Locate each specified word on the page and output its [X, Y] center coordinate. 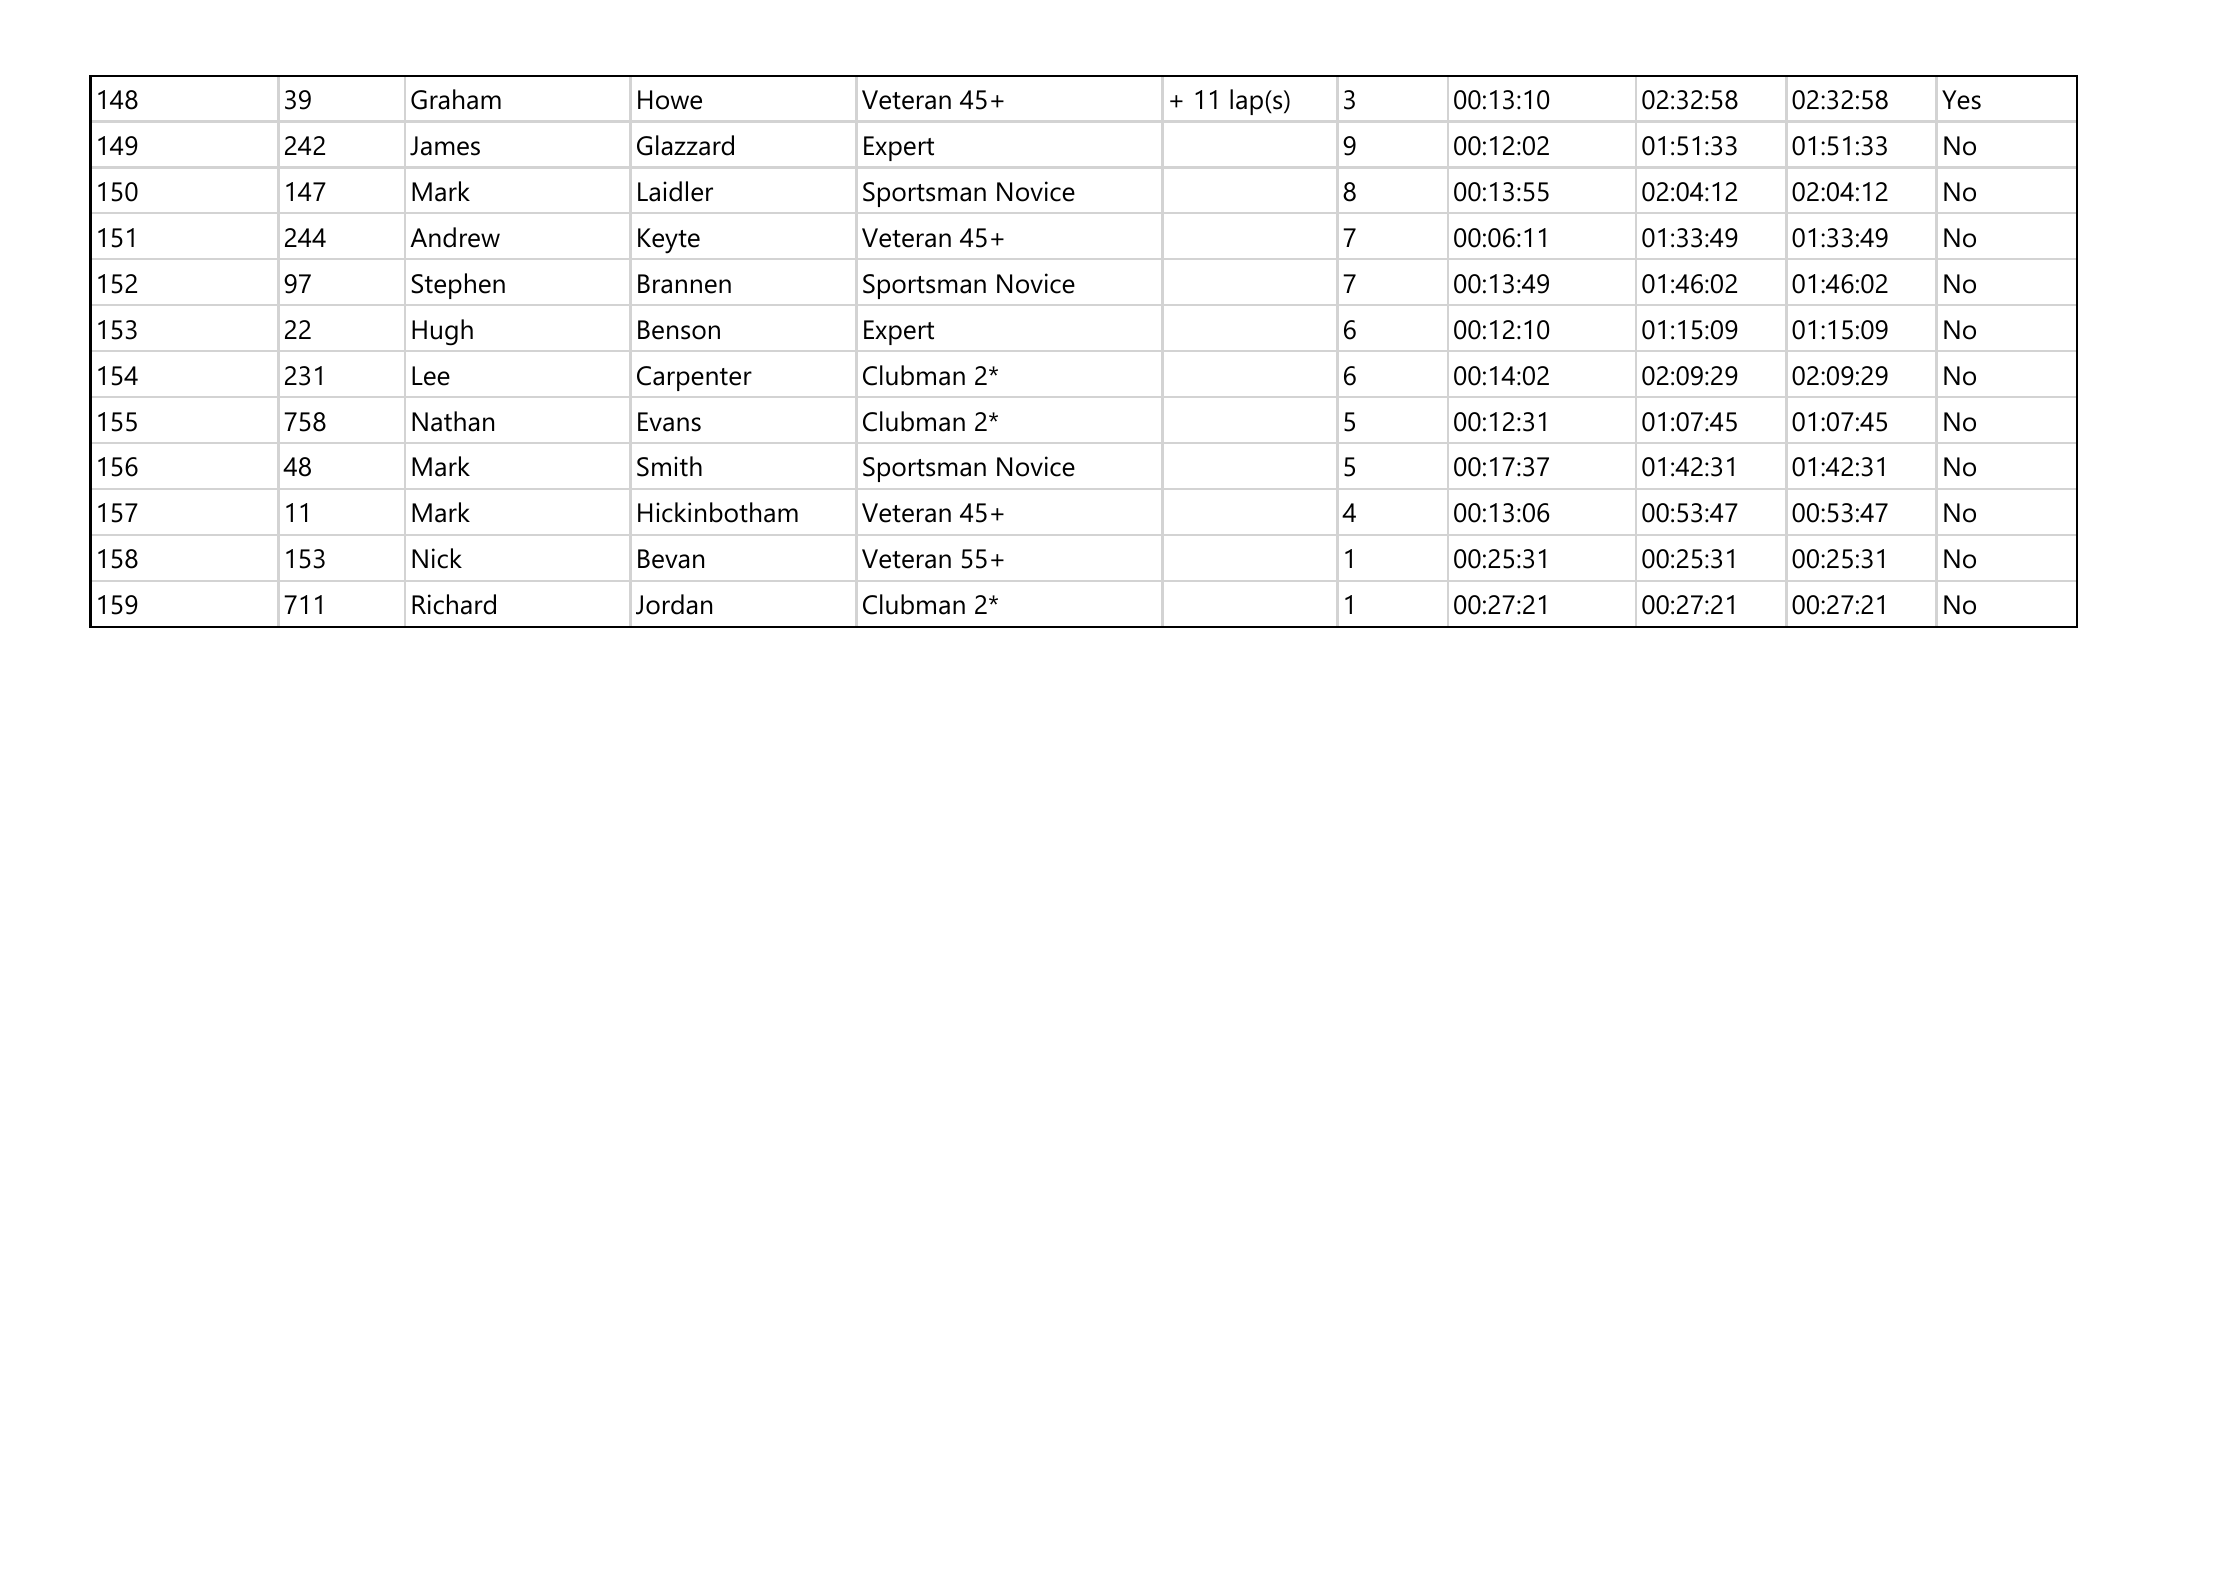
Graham [456, 99]
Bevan [671, 559]
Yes [1961, 100]
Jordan [674, 604]
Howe [670, 100]
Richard [454, 604]
